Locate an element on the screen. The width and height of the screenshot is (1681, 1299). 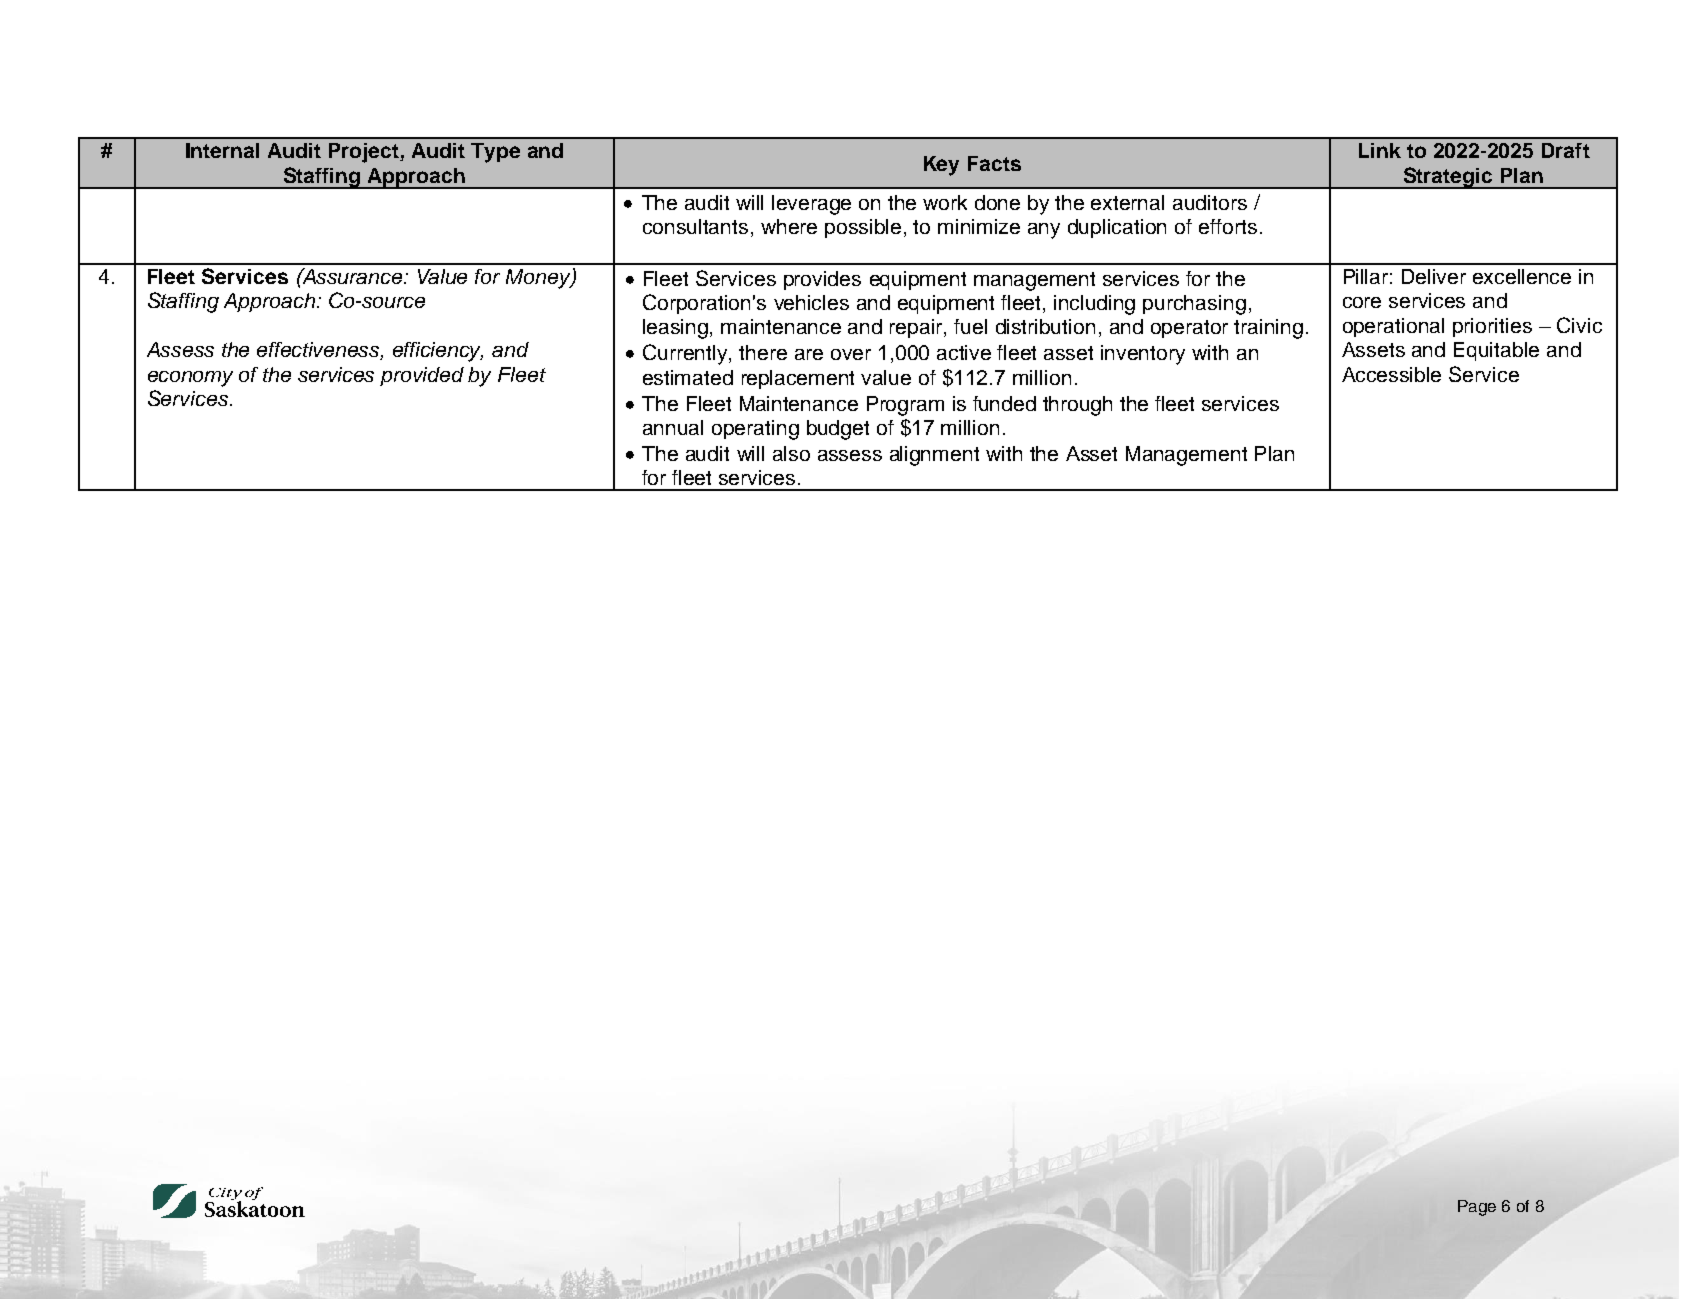
budget is located at coordinates (838, 430).
